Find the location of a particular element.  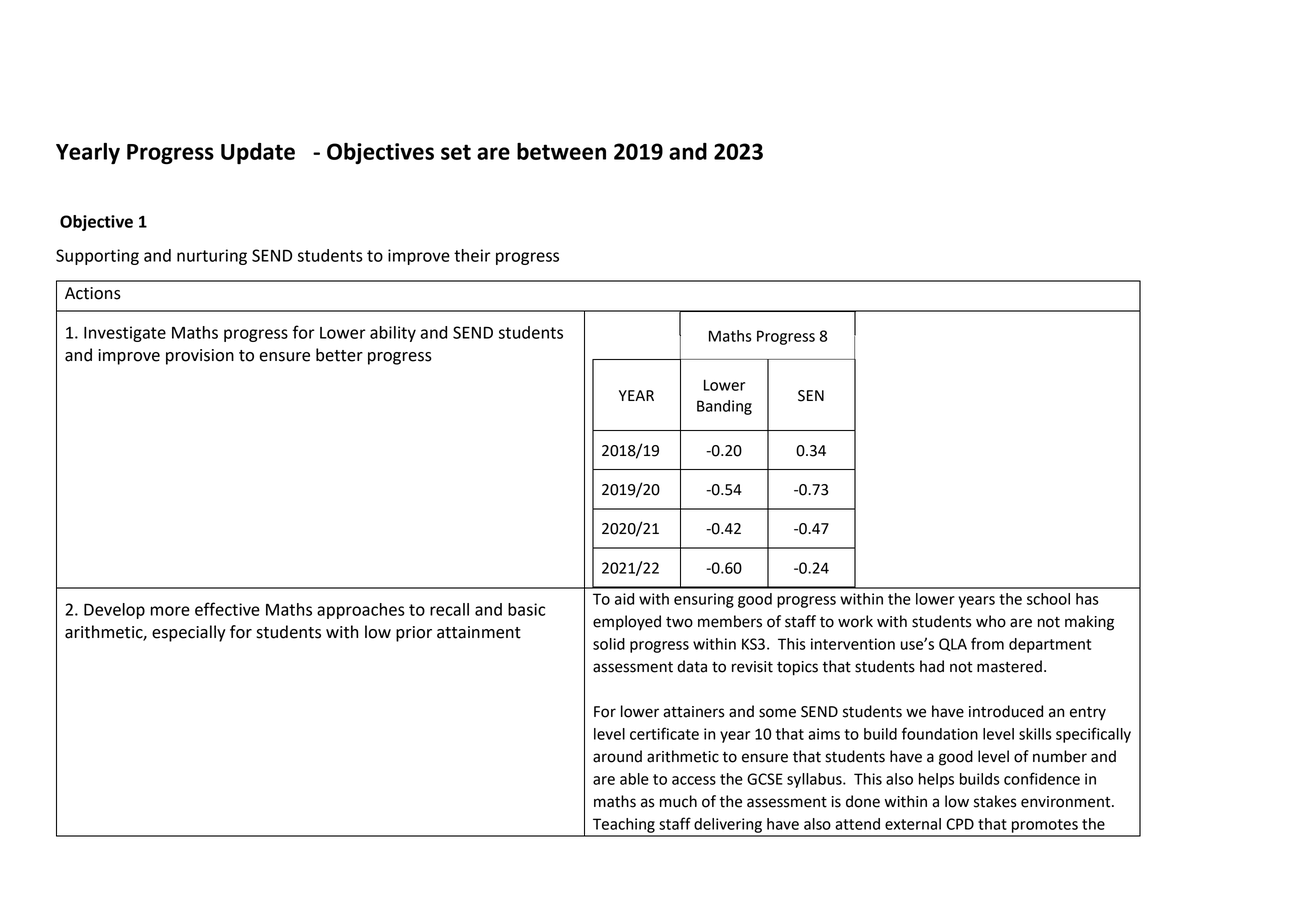

set is located at coordinates (456, 152).
